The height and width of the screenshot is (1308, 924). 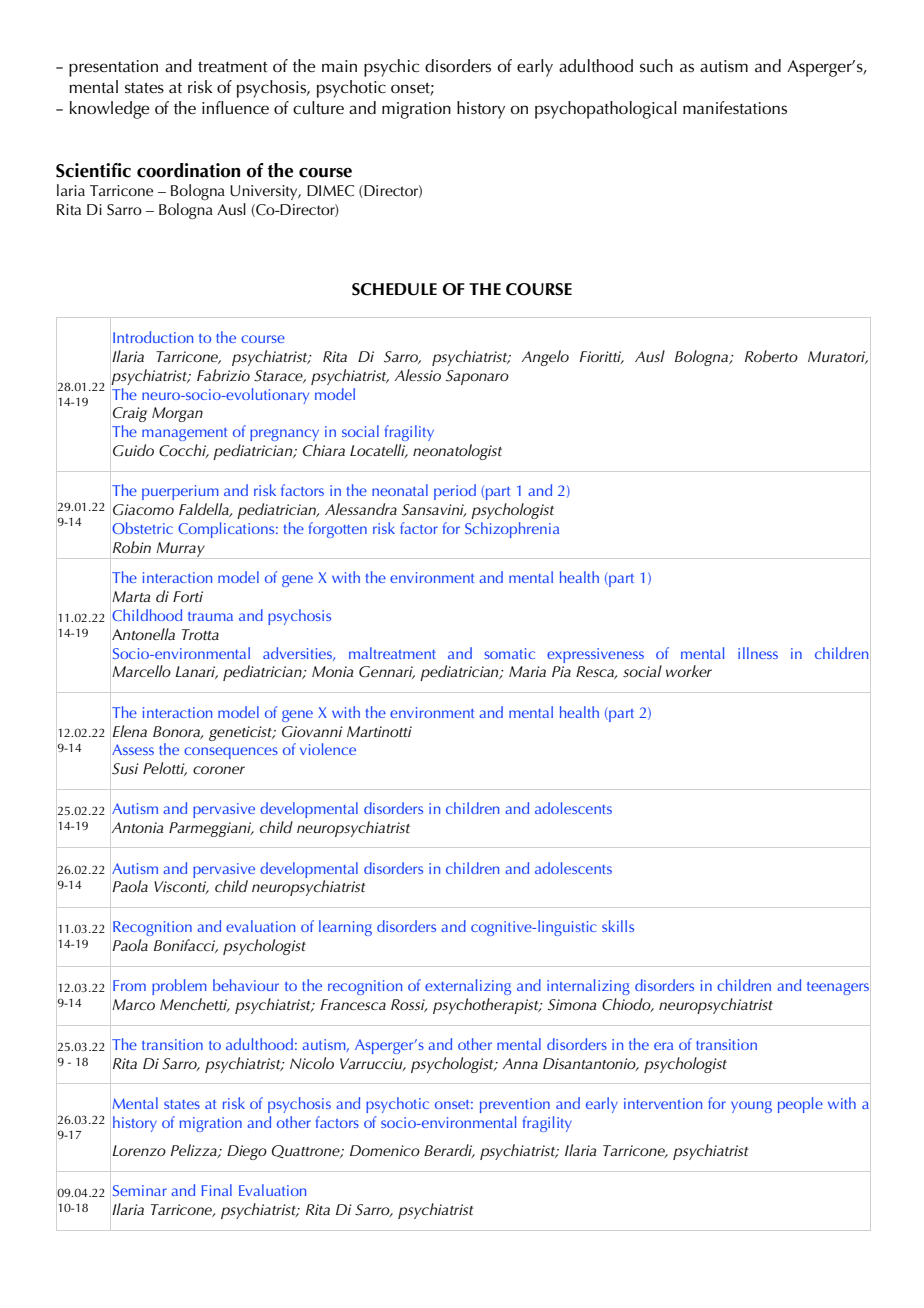 What do you see at coordinates (385, 1150) in the screenshot?
I see `Domenico` at bounding box center [385, 1150].
